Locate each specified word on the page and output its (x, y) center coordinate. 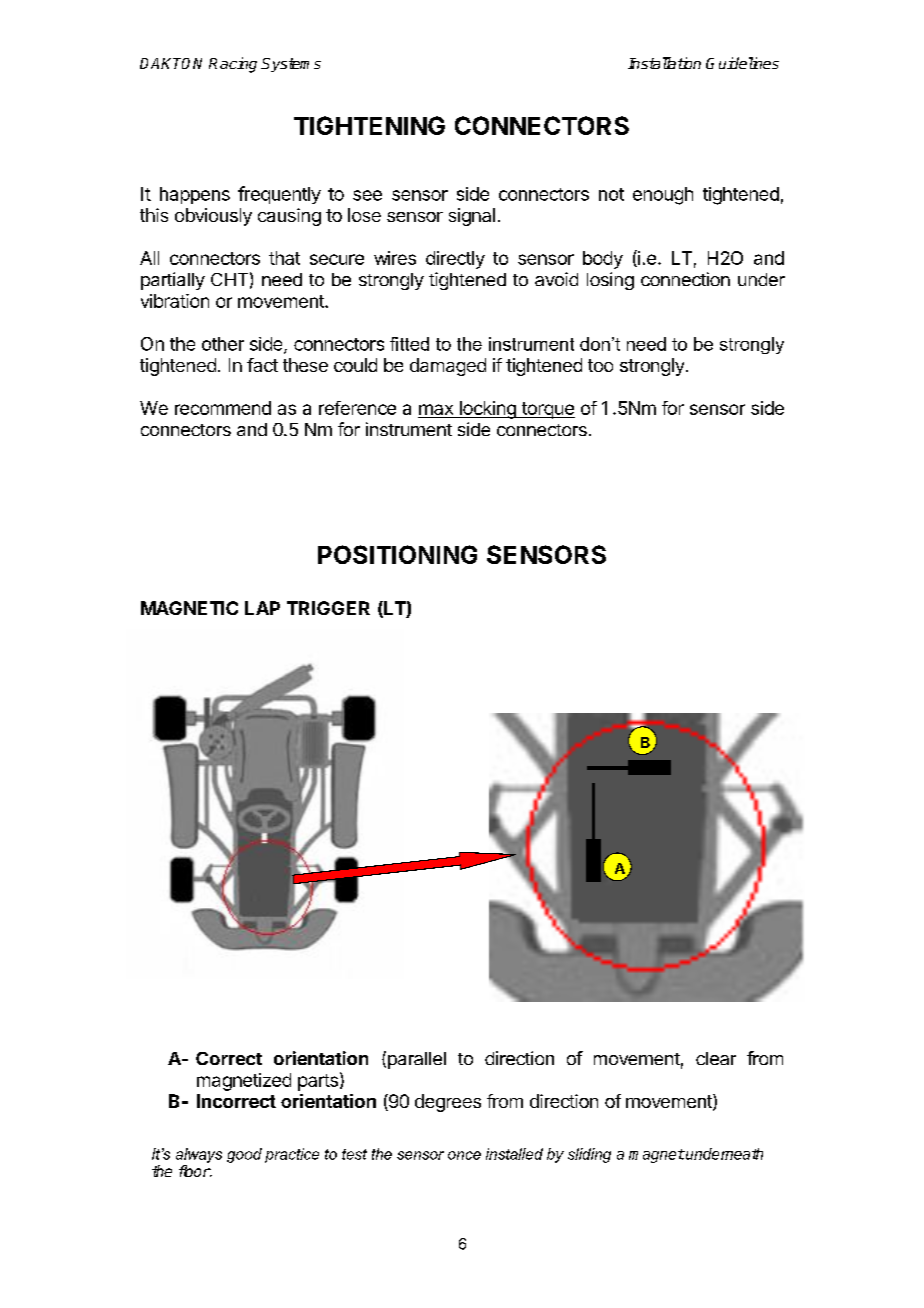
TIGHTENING (369, 125)
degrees (448, 1103)
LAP (262, 608)
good (244, 1155)
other (223, 344)
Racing (233, 65)
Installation (664, 63)
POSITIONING (397, 554)
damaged (448, 367)
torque (547, 410)
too (600, 365)
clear (716, 1058)
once (464, 1155)
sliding (589, 1155)
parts (318, 1082)
